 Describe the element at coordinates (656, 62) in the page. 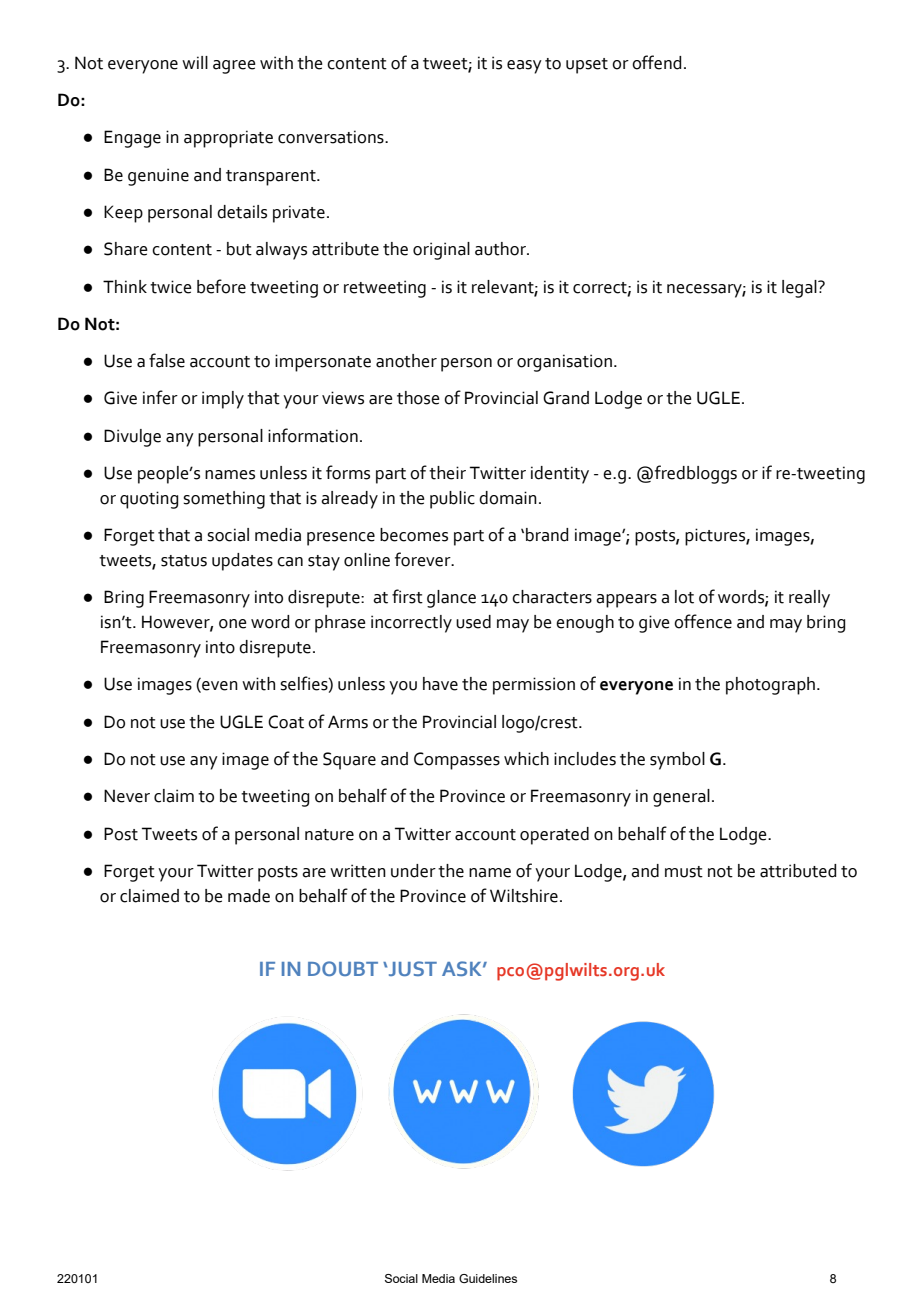

I see `offend` at that location.
